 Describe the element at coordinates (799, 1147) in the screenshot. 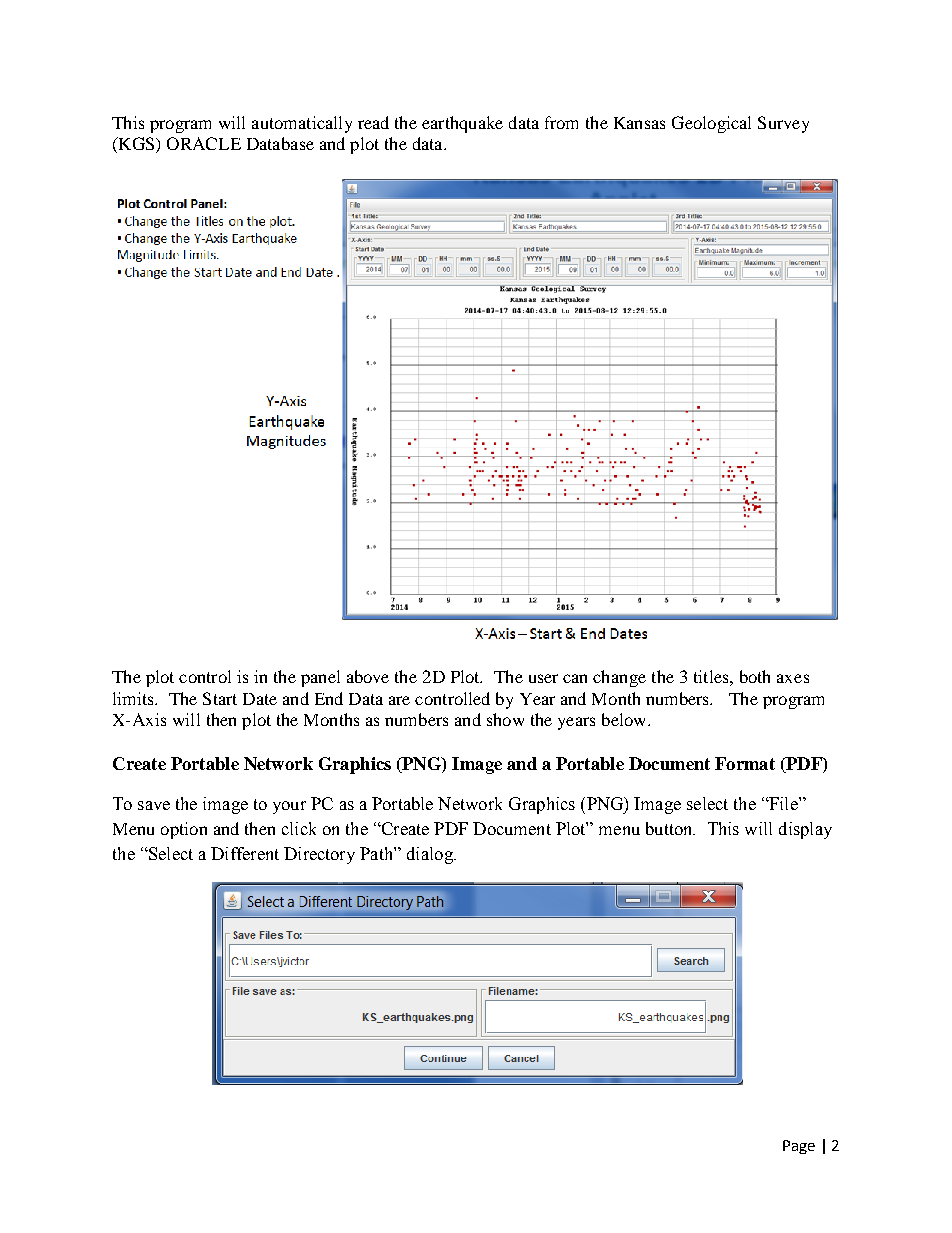

I see `Page` at that location.
